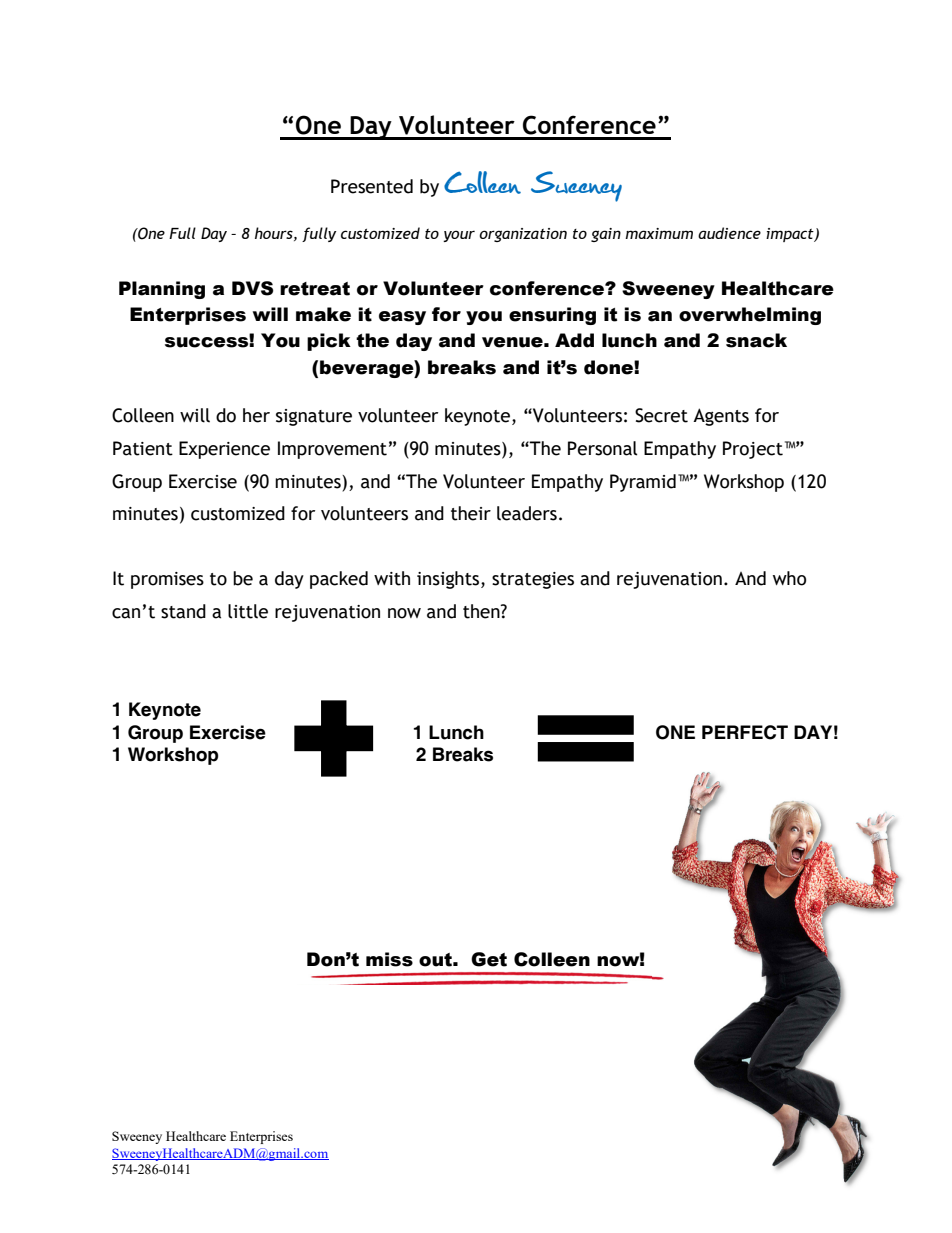  I want to click on audience, so click(729, 233).
